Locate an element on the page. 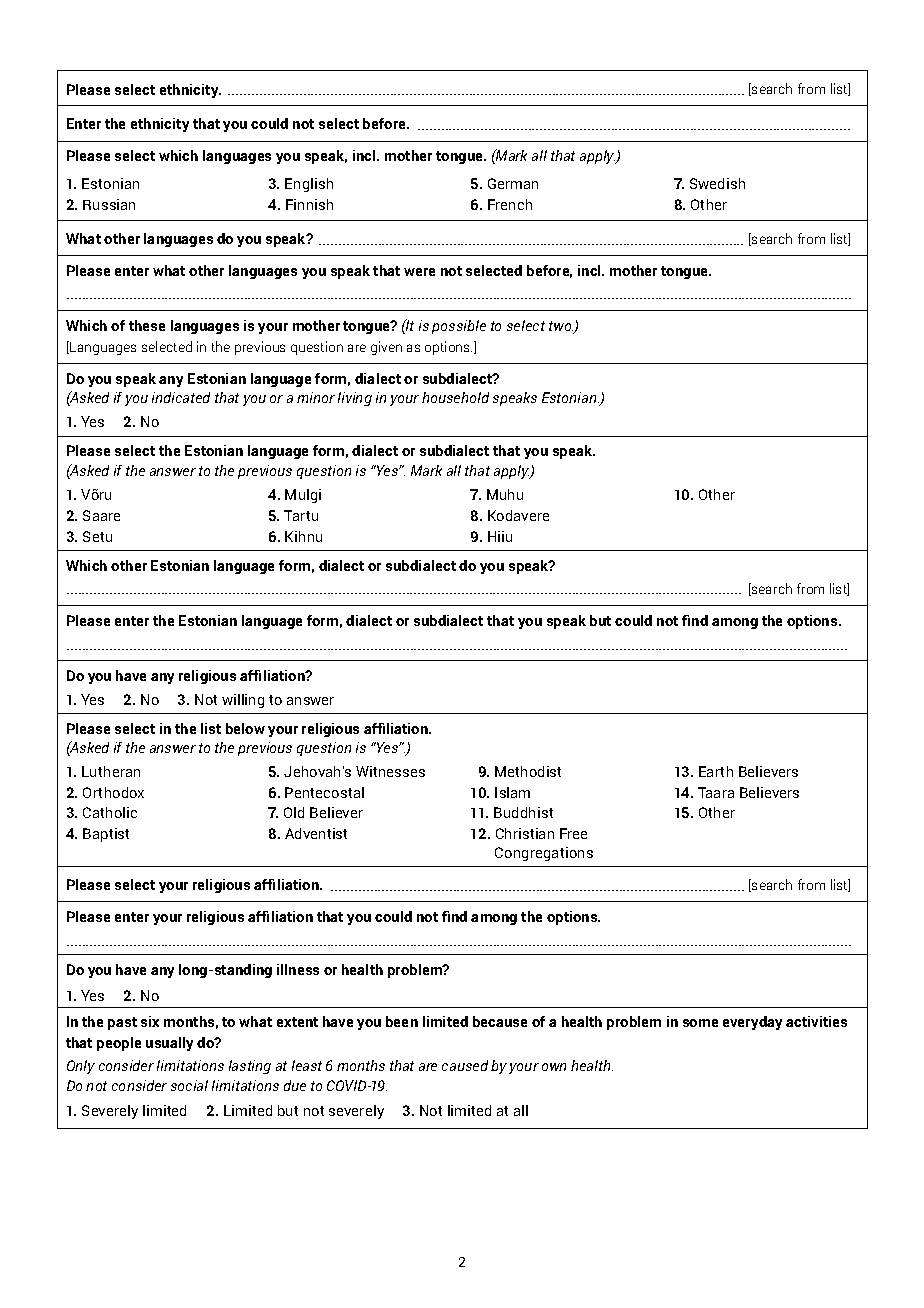  willing is located at coordinates (243, 701).
